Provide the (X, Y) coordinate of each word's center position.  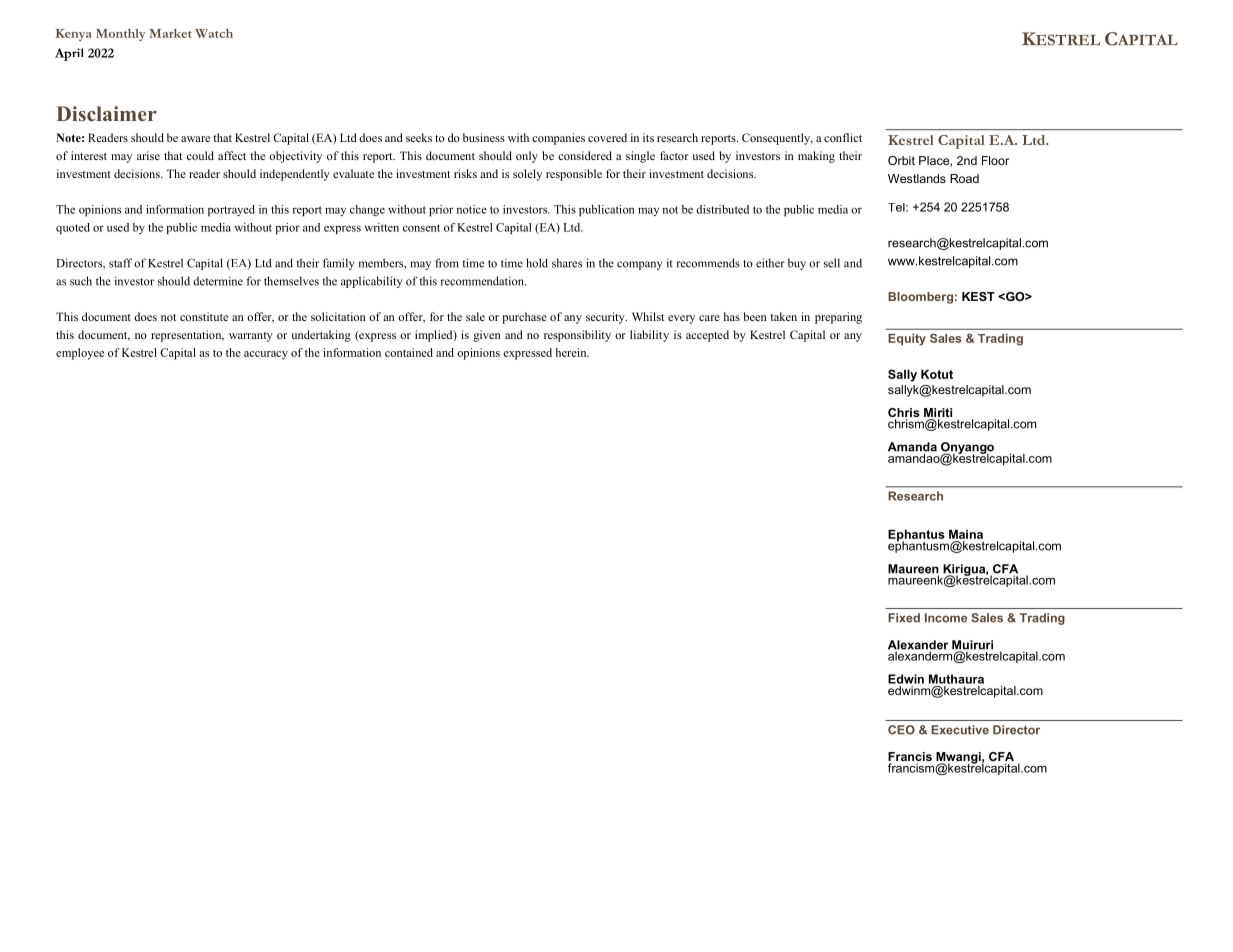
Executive (960, 730)
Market (170, 33)
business (484, 137)
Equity (907, 340)
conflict (843, 137)
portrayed (231, 210)
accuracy (266, 355)
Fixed (904, 618)
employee (80, 354)
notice (471, 209)
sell (832, 263)
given (487, 336)
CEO (901, 730)
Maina (966, 534)
